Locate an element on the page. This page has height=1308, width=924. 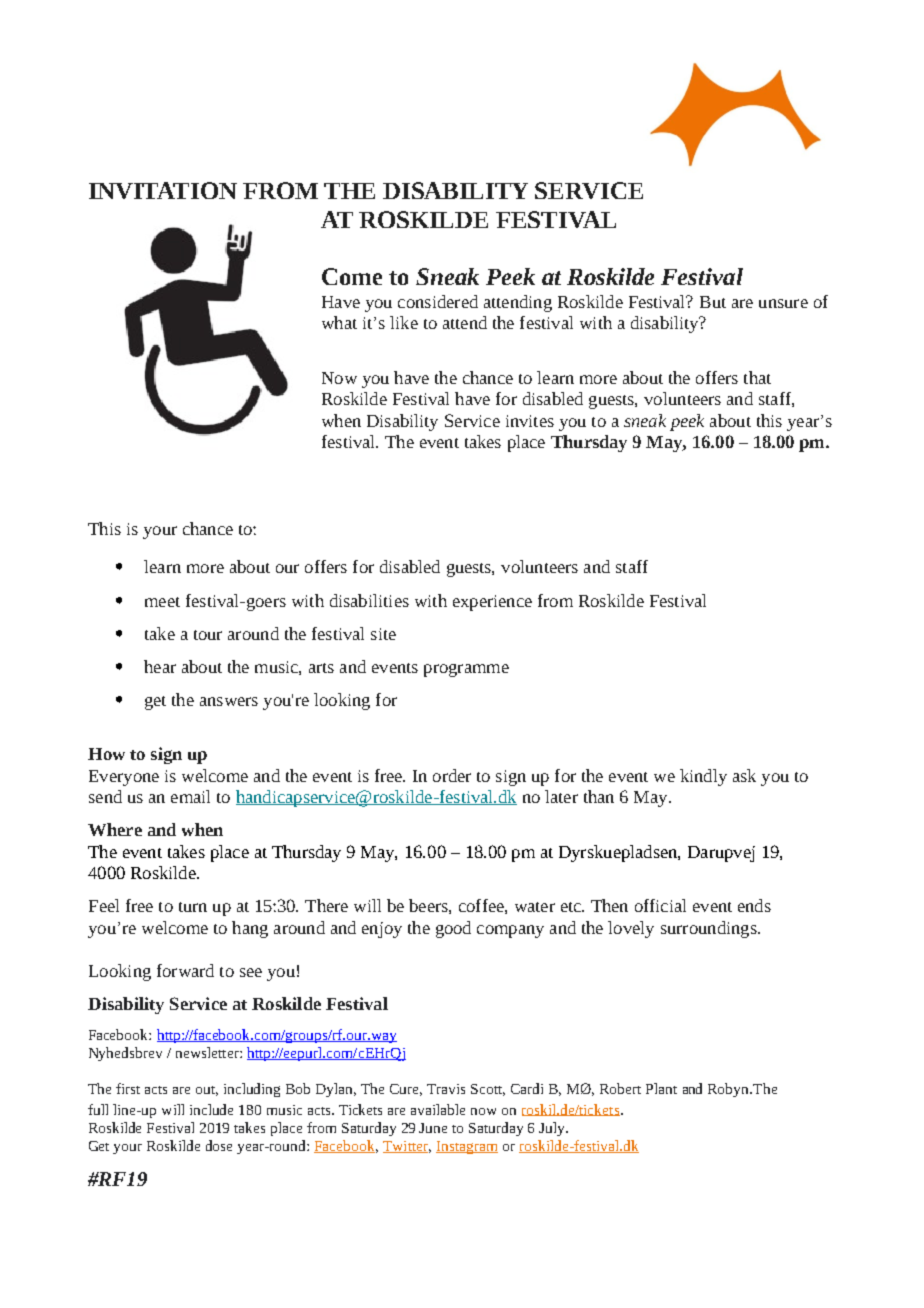
invites is located at coordinates (530, 421).
